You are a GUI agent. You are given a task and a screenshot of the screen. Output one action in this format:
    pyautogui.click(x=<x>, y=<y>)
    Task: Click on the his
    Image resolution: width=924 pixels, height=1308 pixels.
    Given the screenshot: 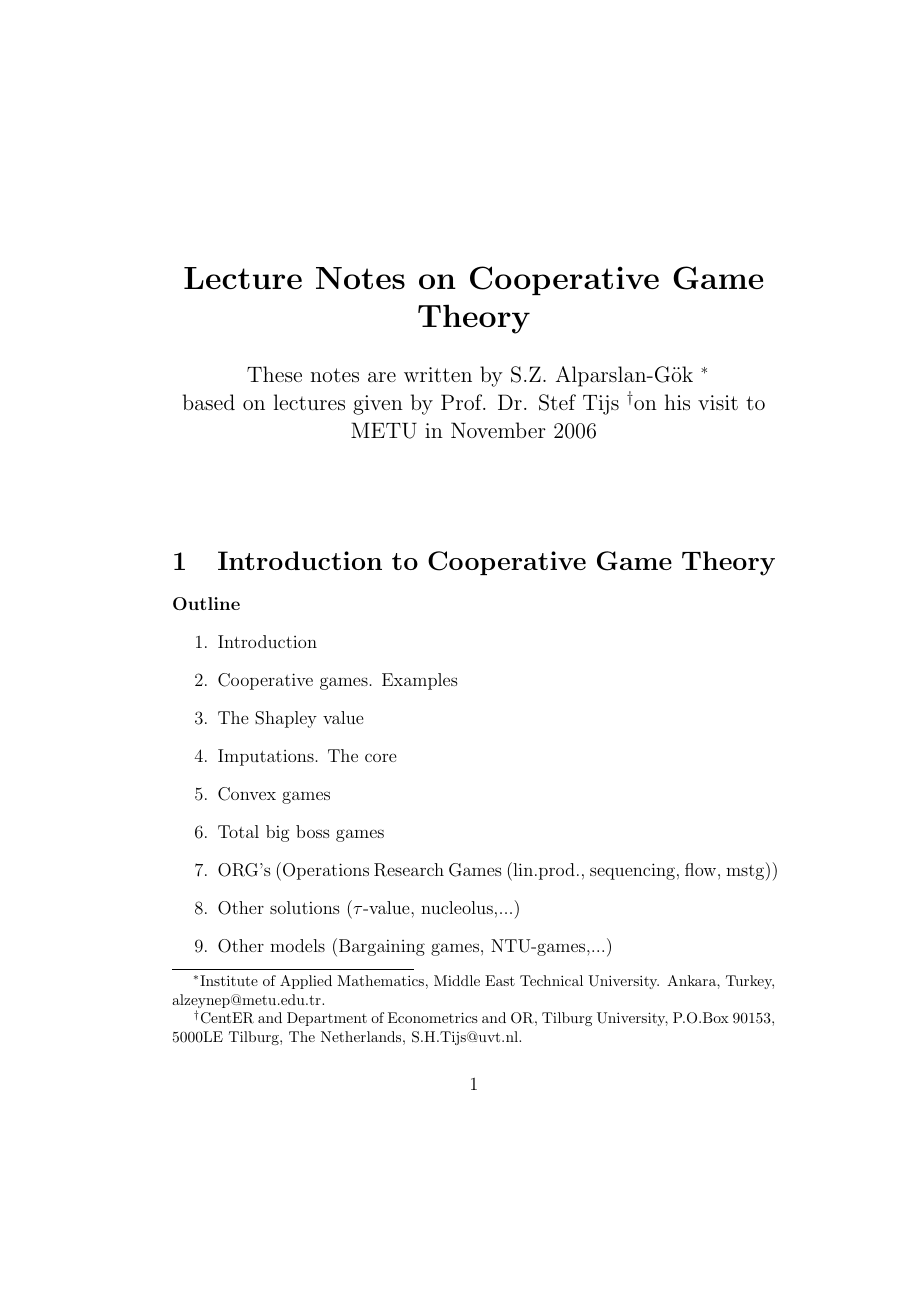 What is the action you would take?
    pyautogui.click(x=677, y=402)
